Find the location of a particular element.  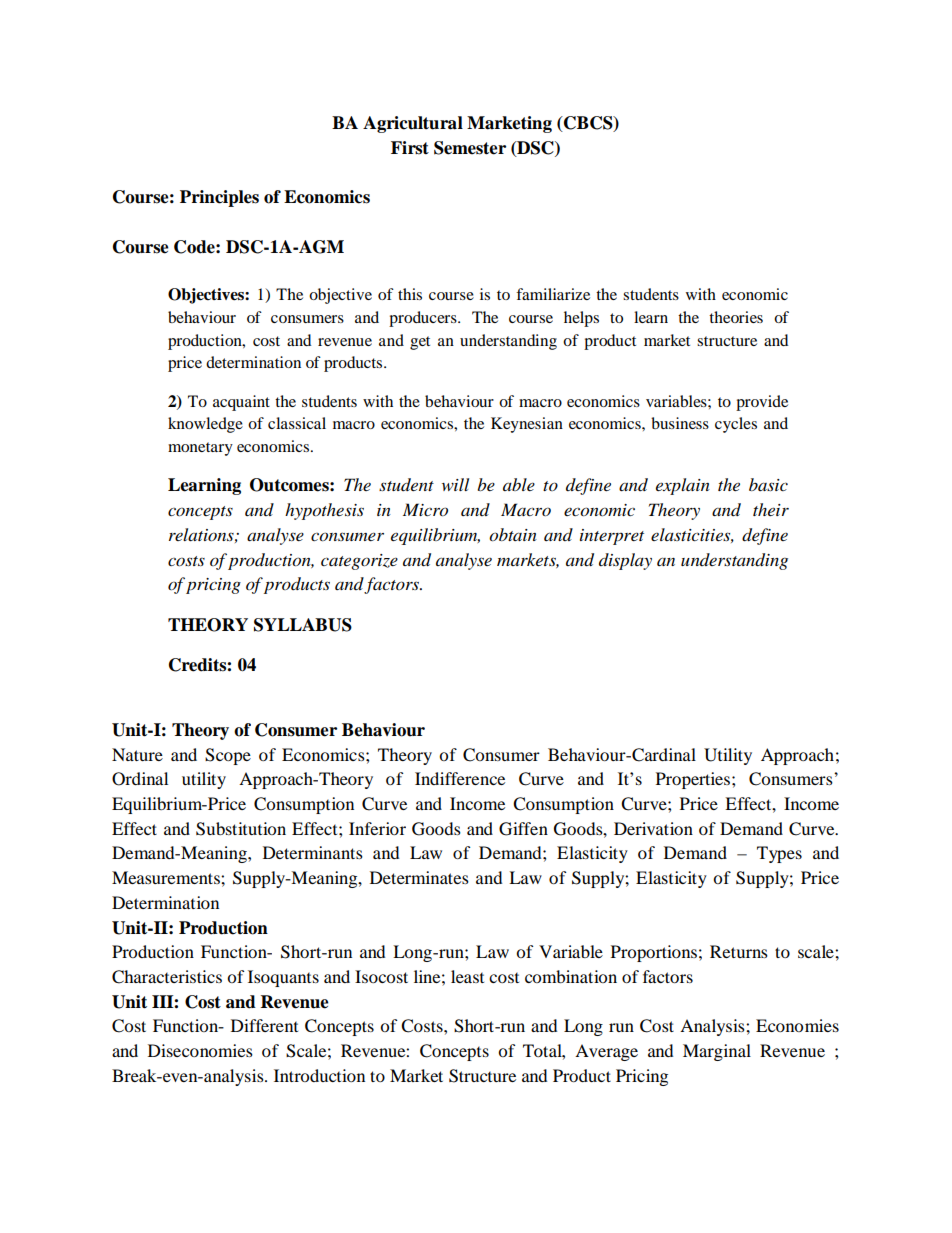

Characteristics is located at coordinates (167, 977).
